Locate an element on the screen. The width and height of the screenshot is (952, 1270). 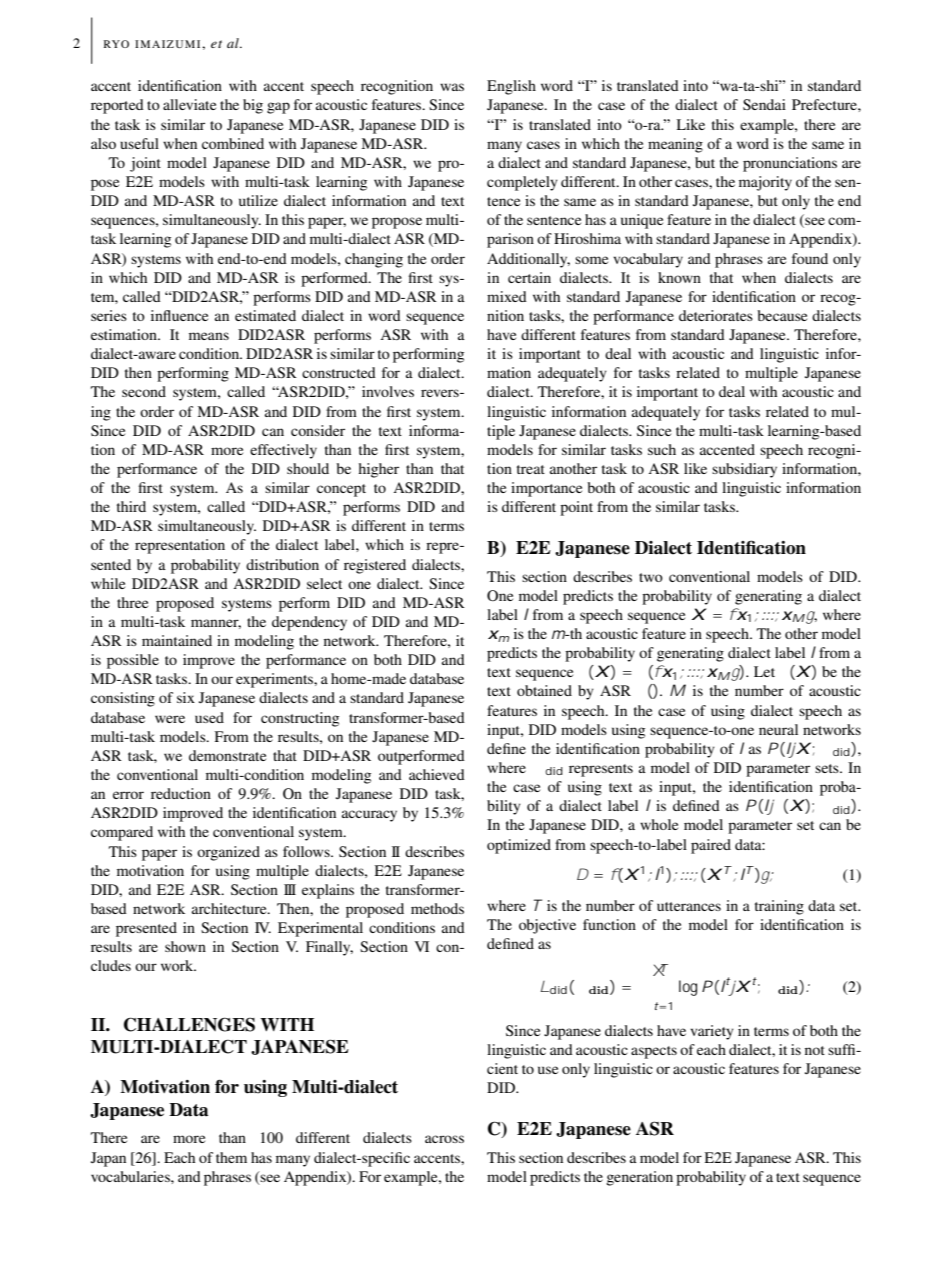
was is located at coordinates (452, 87).
